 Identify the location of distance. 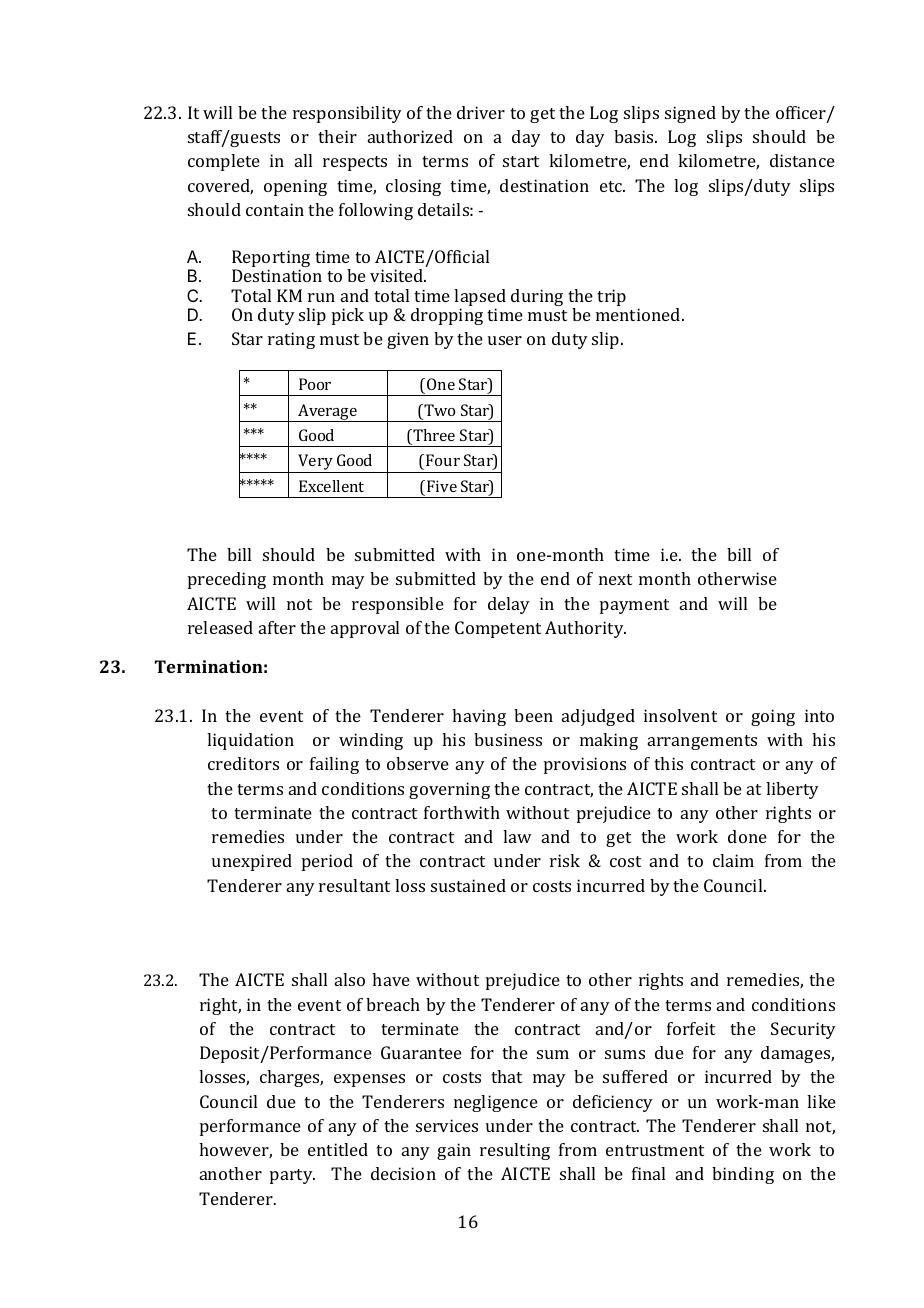
(802, 160).
